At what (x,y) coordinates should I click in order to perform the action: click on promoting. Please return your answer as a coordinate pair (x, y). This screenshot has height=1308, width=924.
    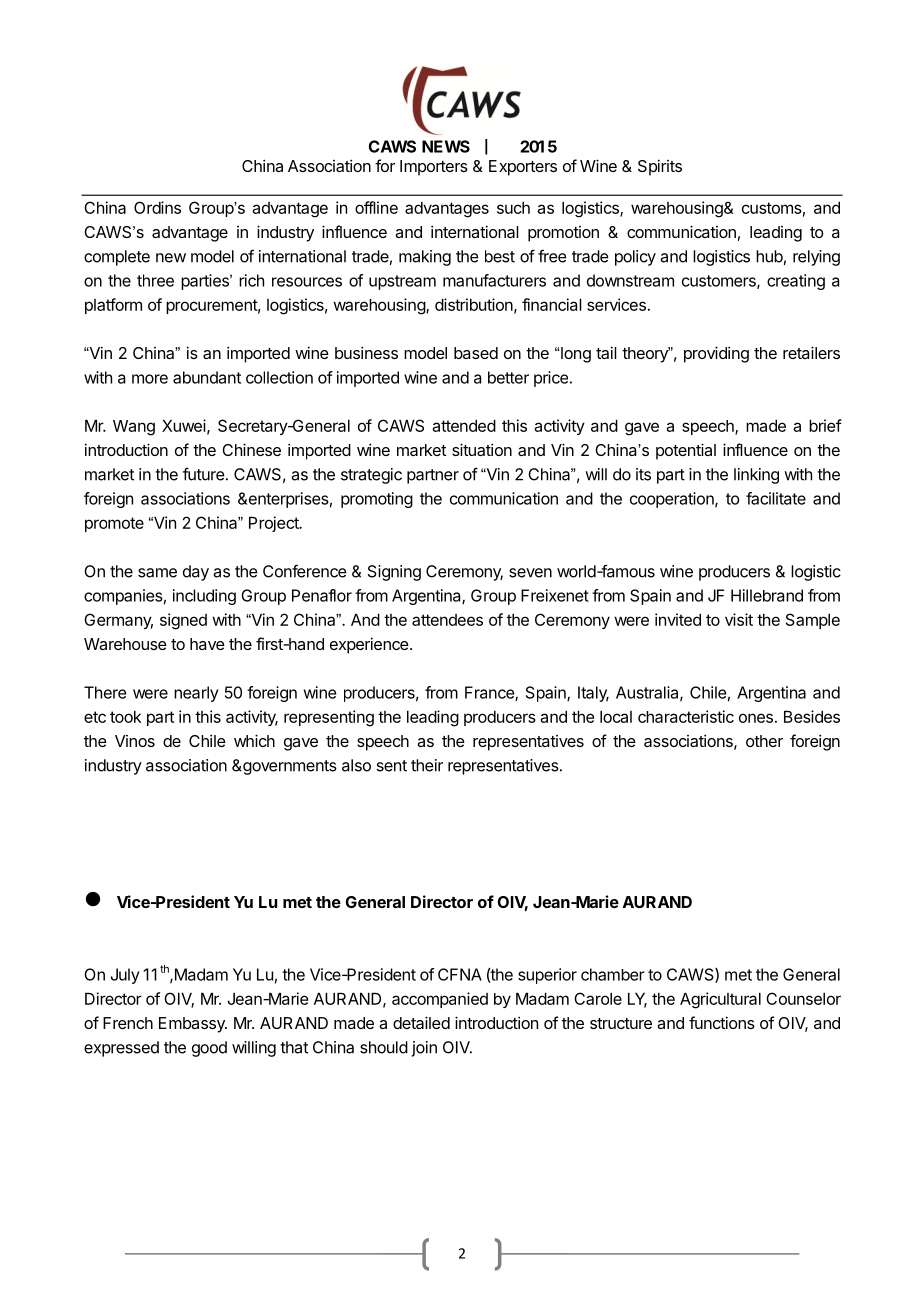
    Looking at the image, I should click on (377, 500).
